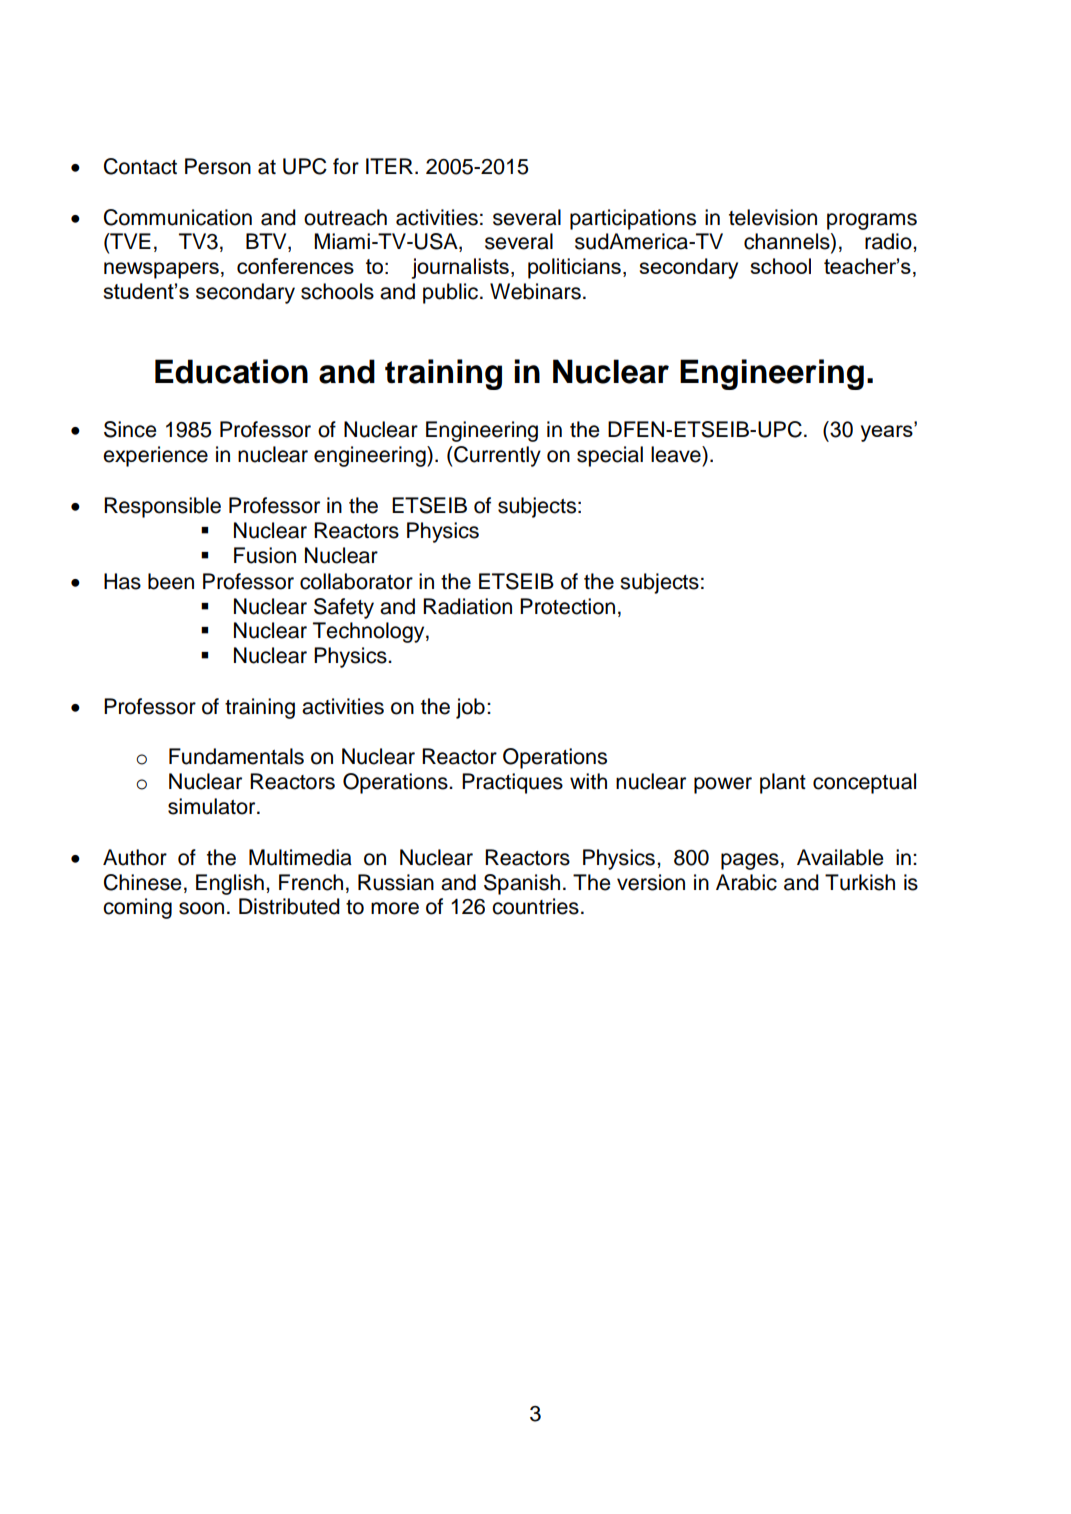 The width and height of the screenshot is (1071, 1514). What do you see at coordinates (522, 884) in the screenshot?
I see `Spanish` at bounding box center [522, 884].
